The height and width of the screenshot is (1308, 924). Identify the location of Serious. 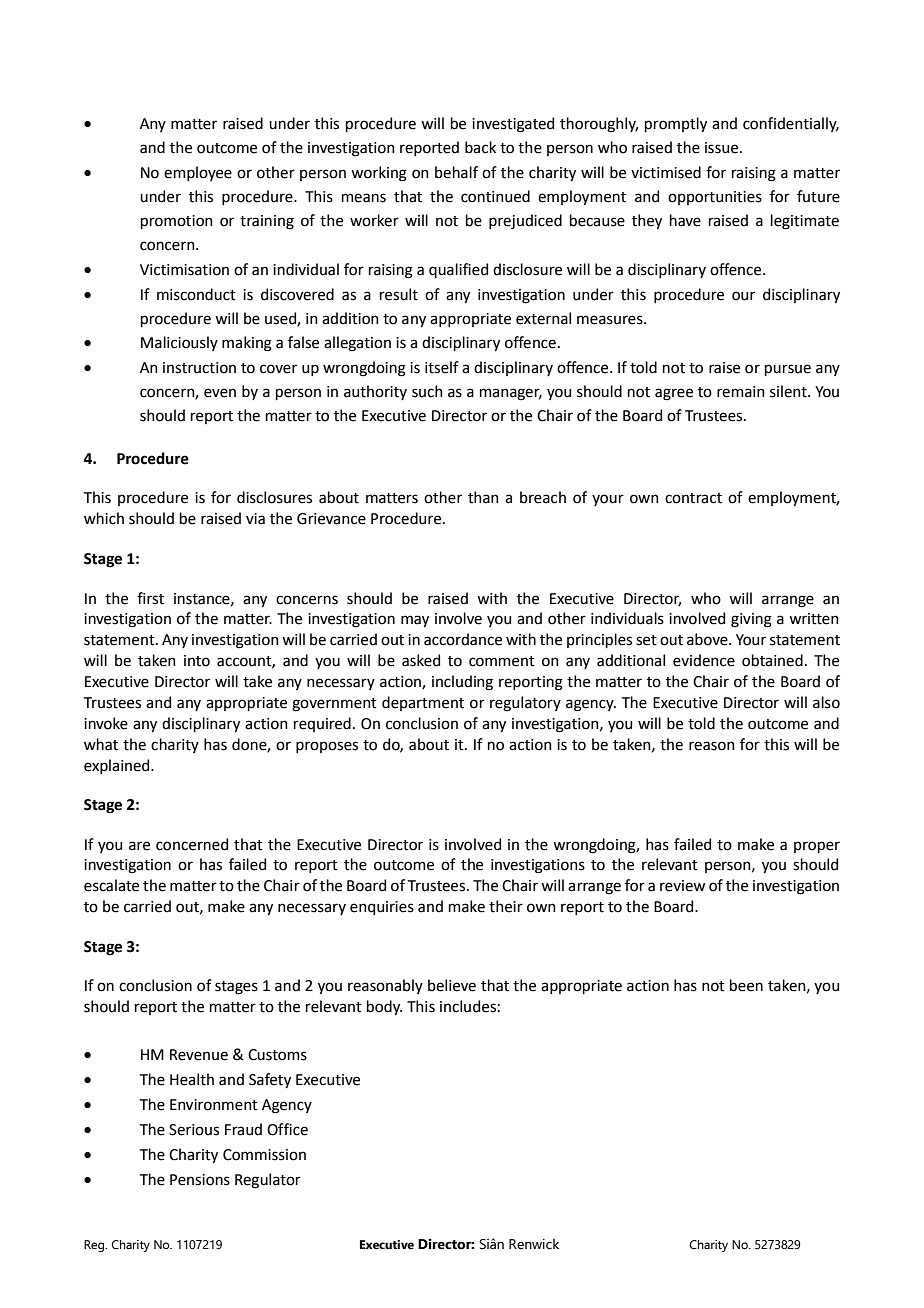
(194, 1130).
